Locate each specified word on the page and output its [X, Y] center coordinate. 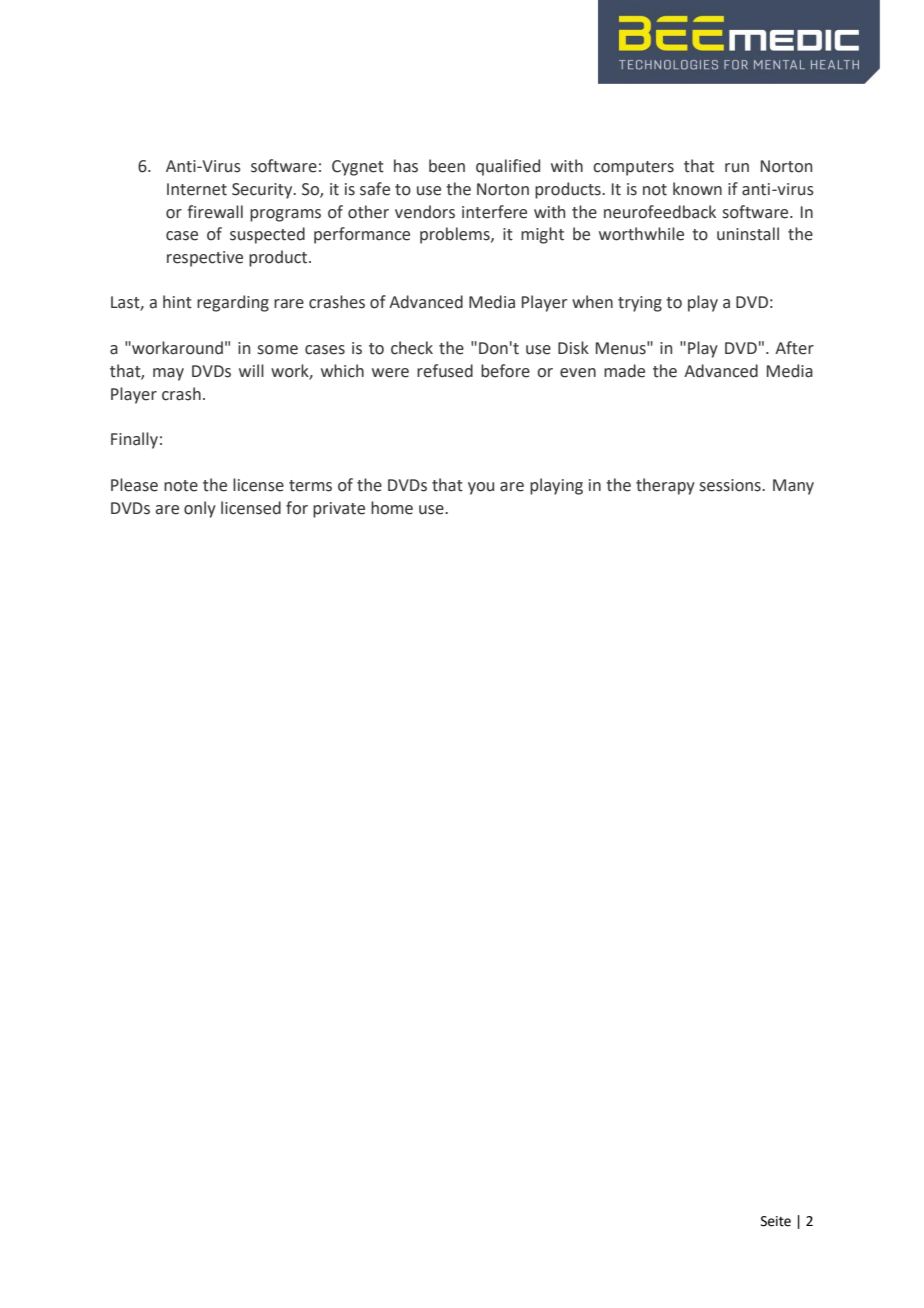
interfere [494, 212]
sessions [731, 485]
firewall [215, 212]
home [392, 508]
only [200, 509]
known [697, 189]
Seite [776, 1221]
